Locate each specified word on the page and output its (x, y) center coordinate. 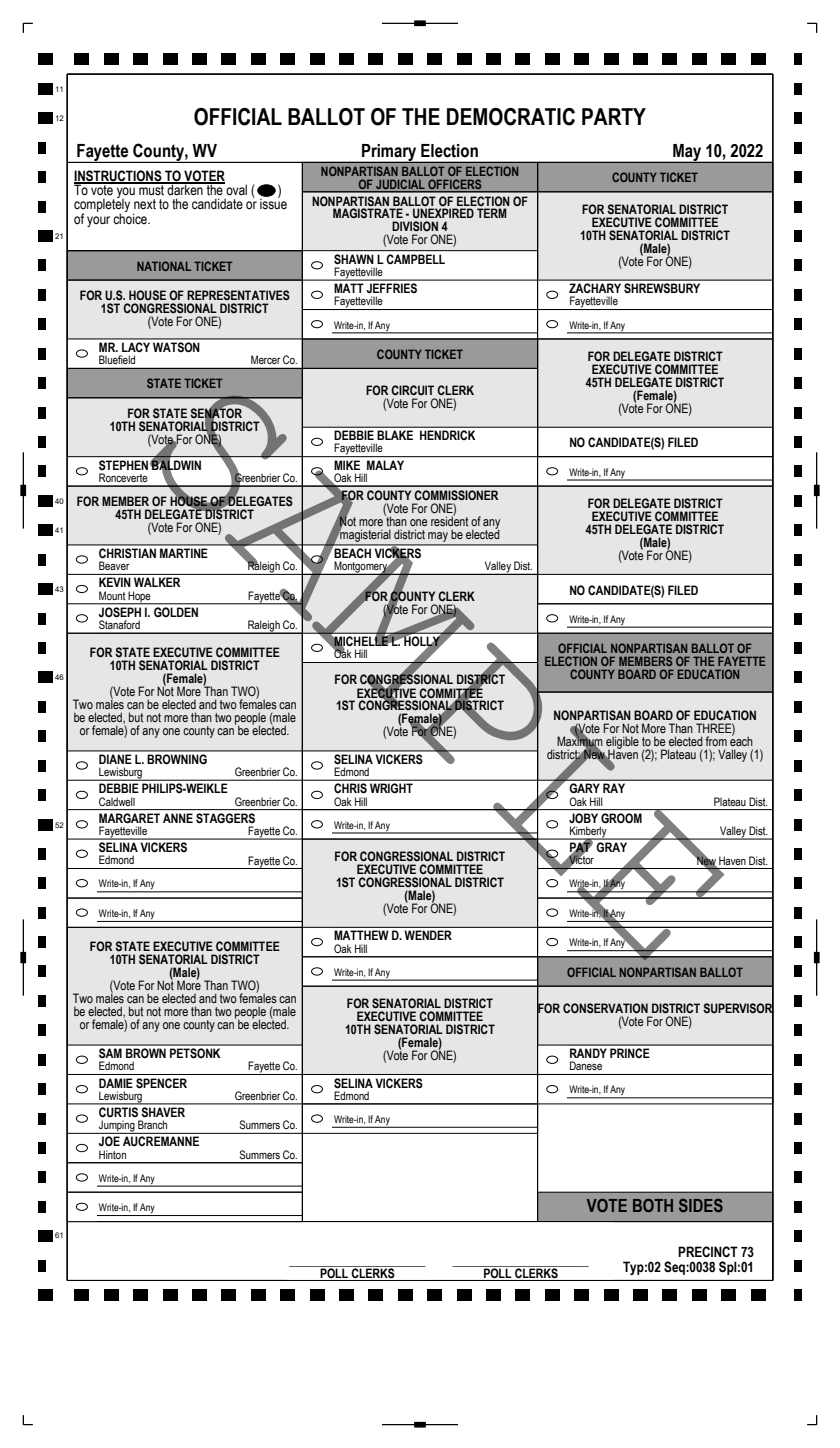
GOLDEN (176, 612)
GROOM (621, 818)
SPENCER (161, 1083)
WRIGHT (391, 788)
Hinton (112, 1154)
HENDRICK (447, 435)
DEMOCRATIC (511, 117)
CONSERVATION (605, 1008)
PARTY (614, 116)
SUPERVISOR (738, 1008)
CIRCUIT (412, 390)
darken (185, 189)
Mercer (265, 359)
